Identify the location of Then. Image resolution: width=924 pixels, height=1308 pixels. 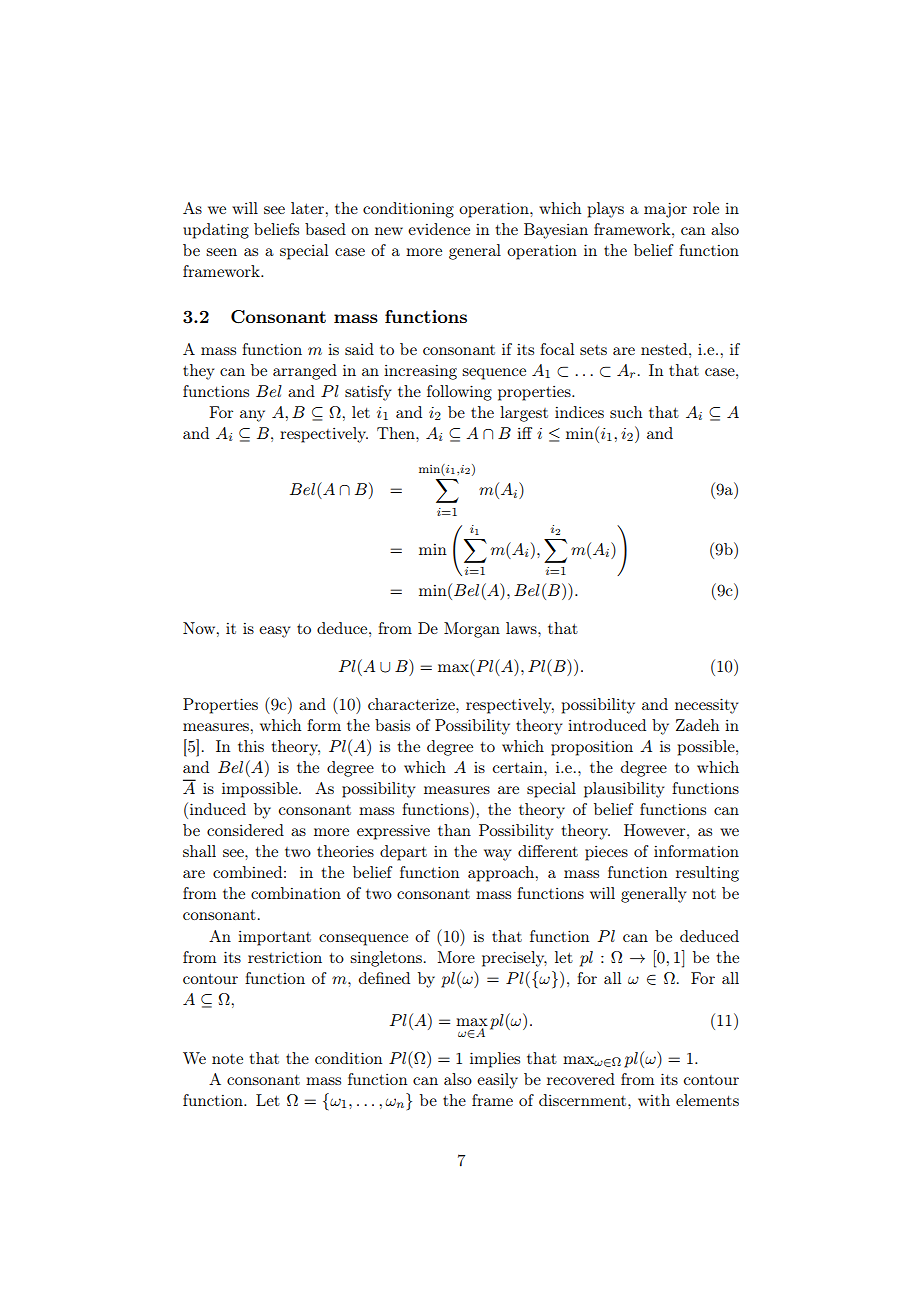
(397, 433).
